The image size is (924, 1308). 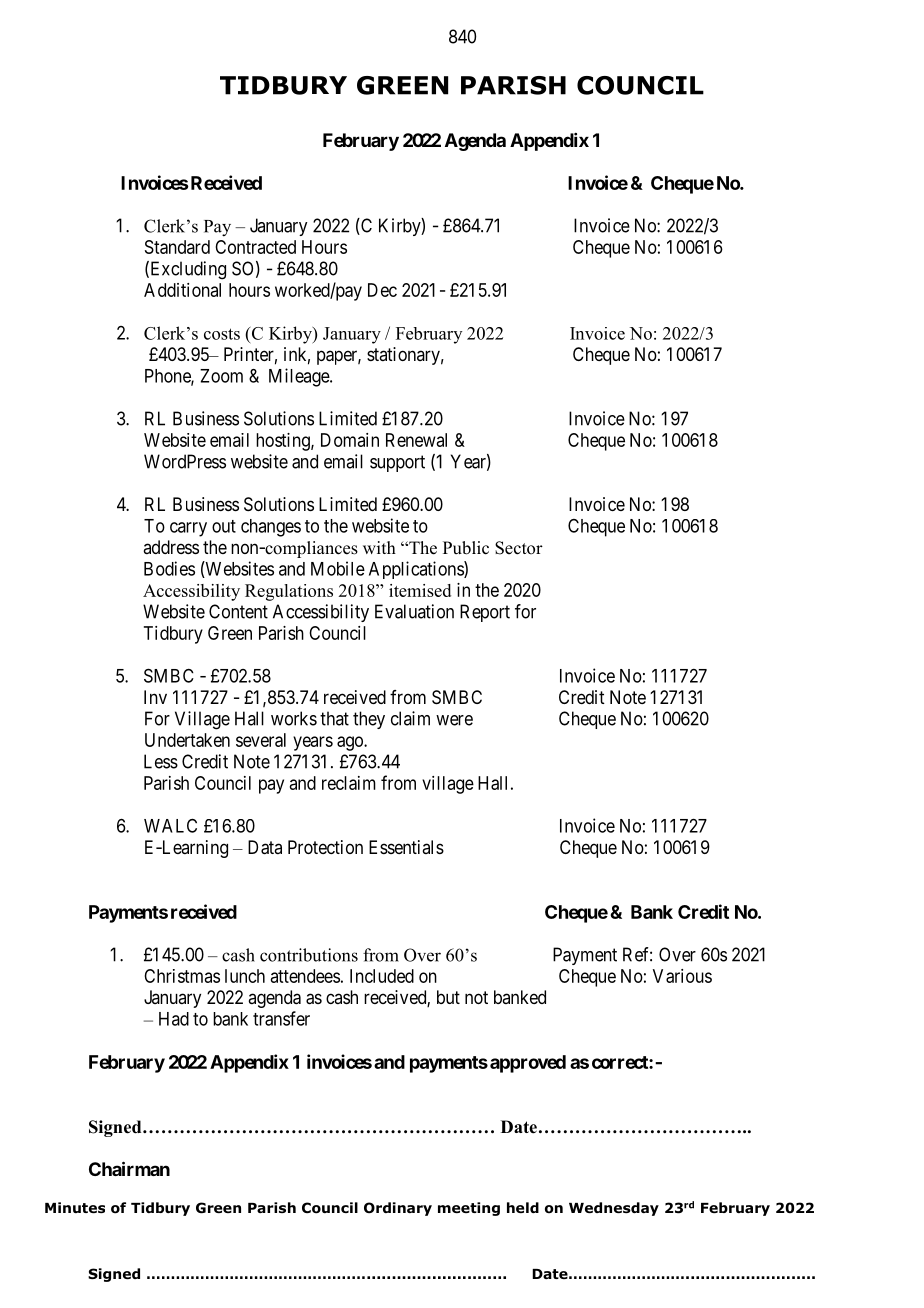 I want to click on they, so click(x=369, y=720).
